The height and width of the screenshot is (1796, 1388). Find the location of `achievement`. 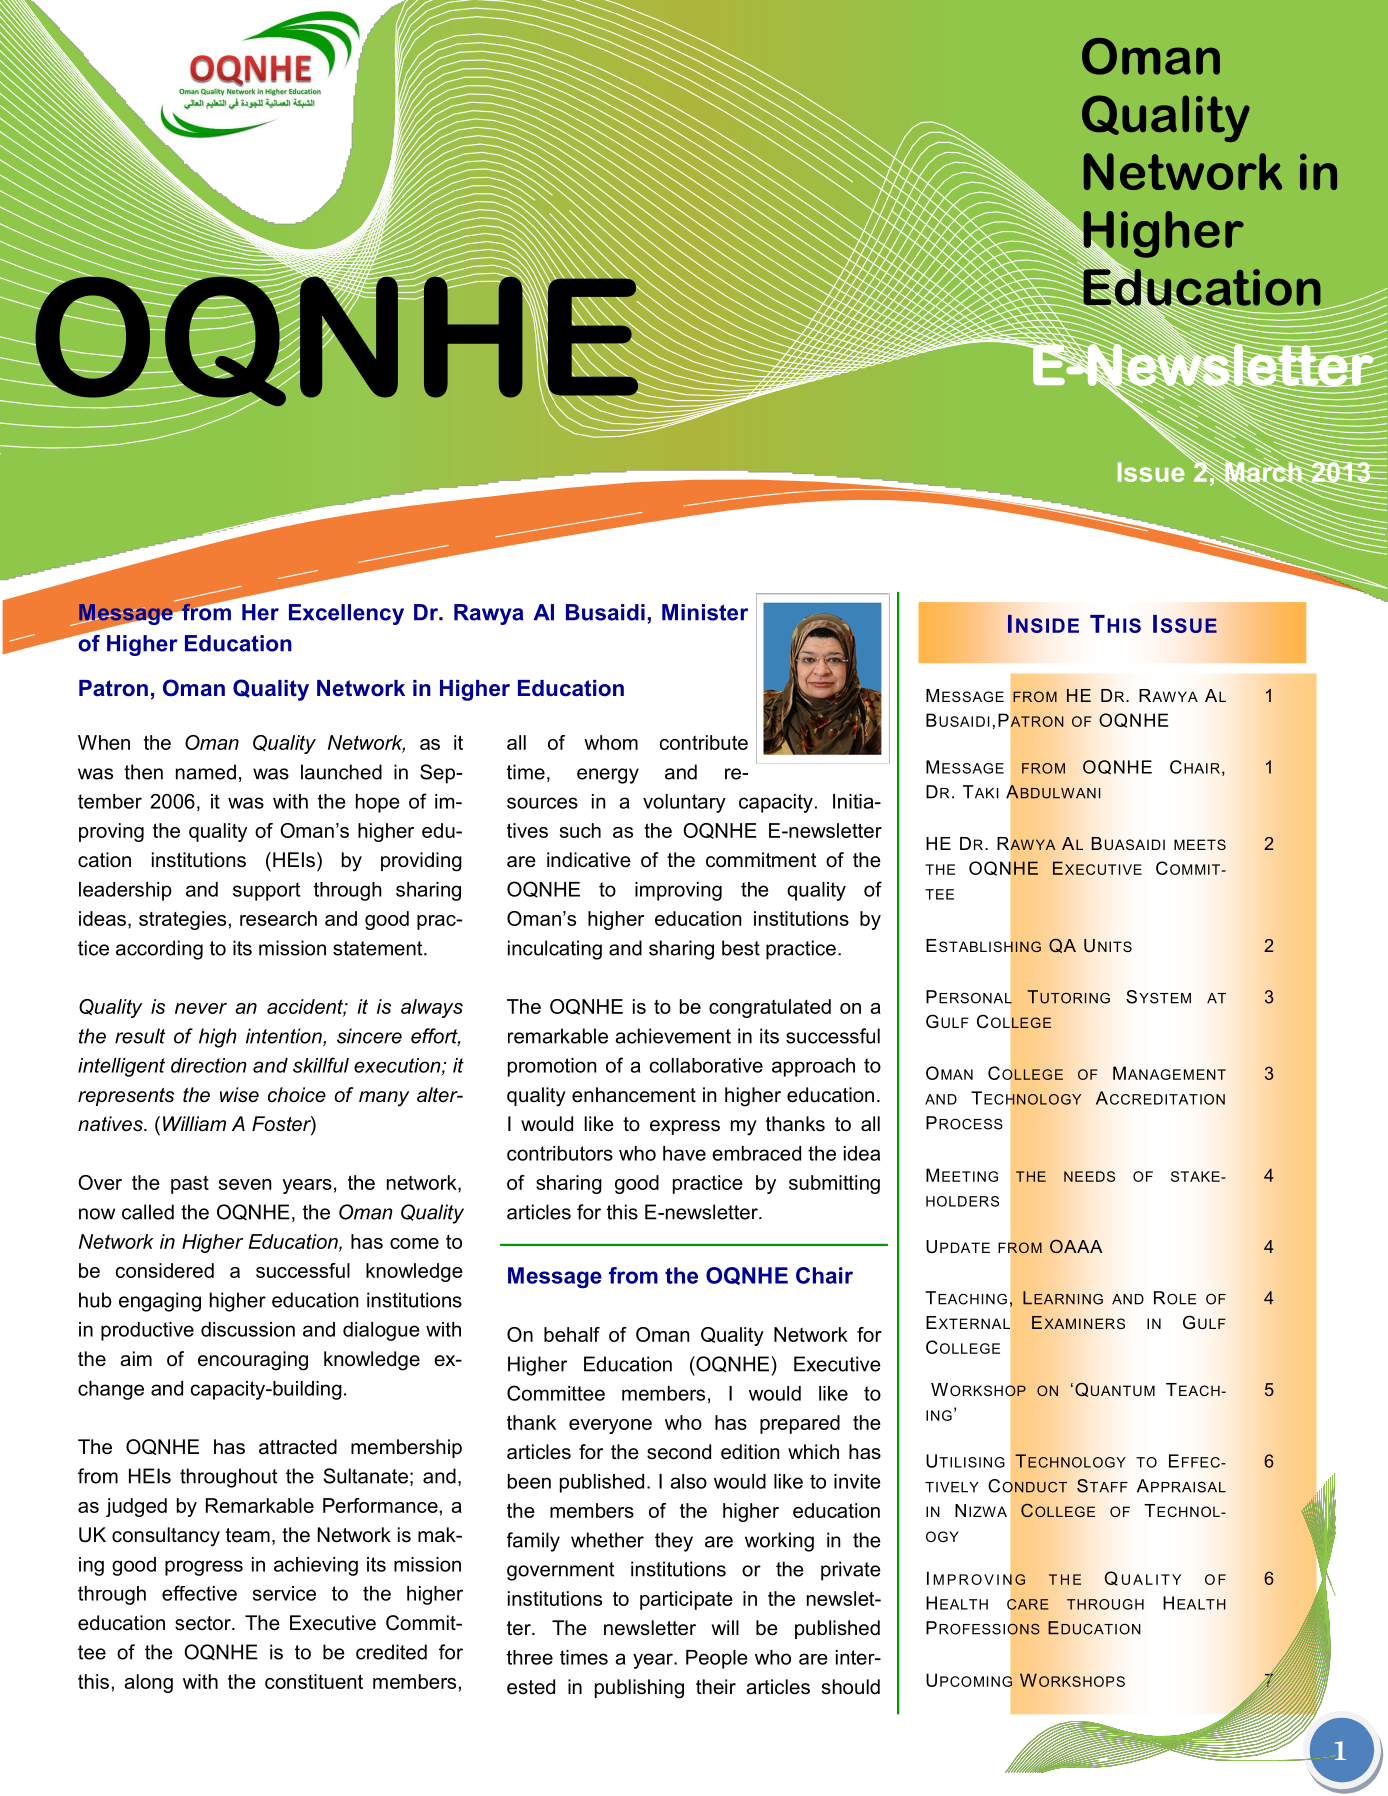

achievement is located at coordinates (673, 1036).
